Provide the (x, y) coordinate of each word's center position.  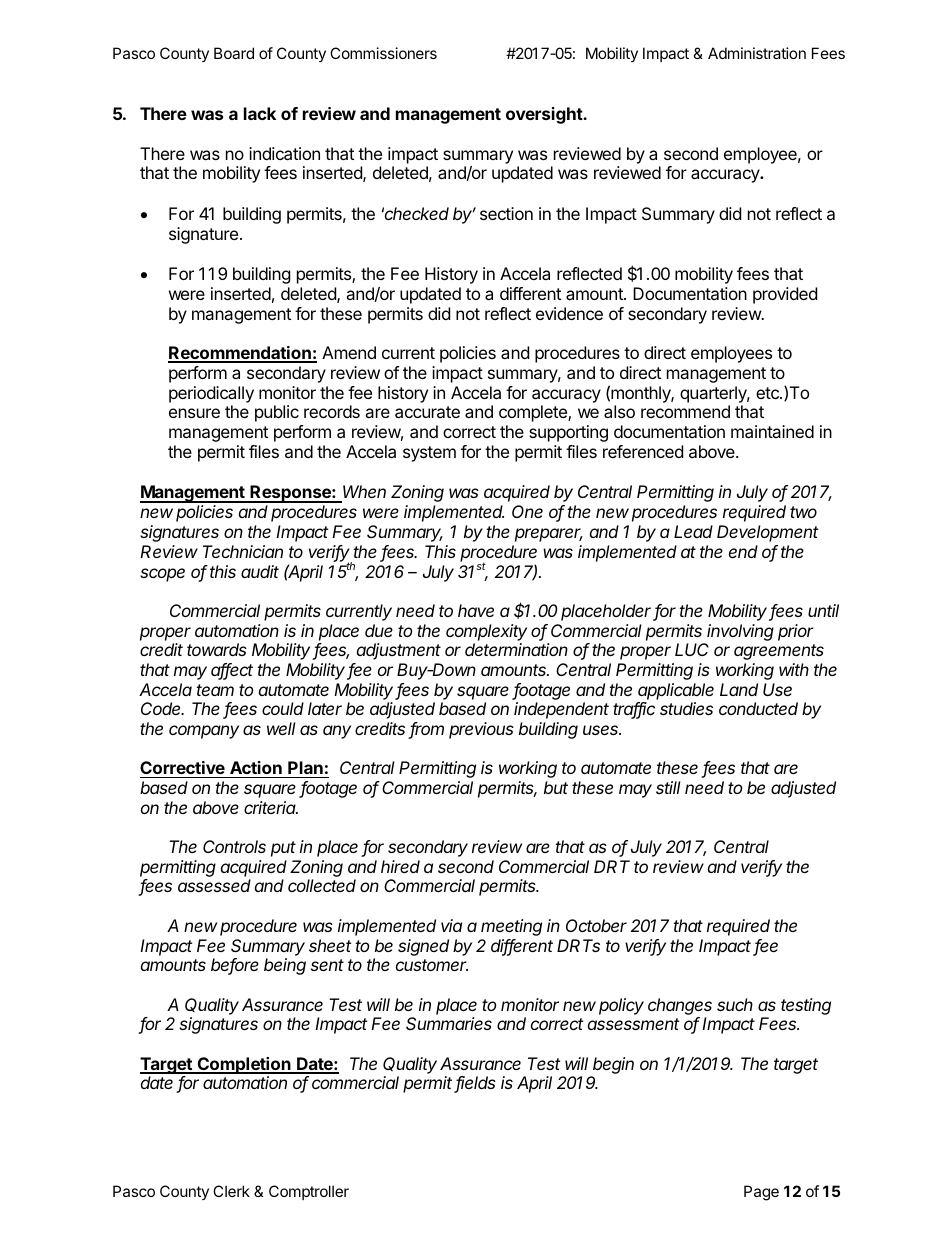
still (668, 787)
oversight (545, 115)
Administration (757, 53)
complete (534, 413)
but (556, 787)
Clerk (231, 1191)
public (277, 413)
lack (260, 113)
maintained (772, 431)
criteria (271, 807)
